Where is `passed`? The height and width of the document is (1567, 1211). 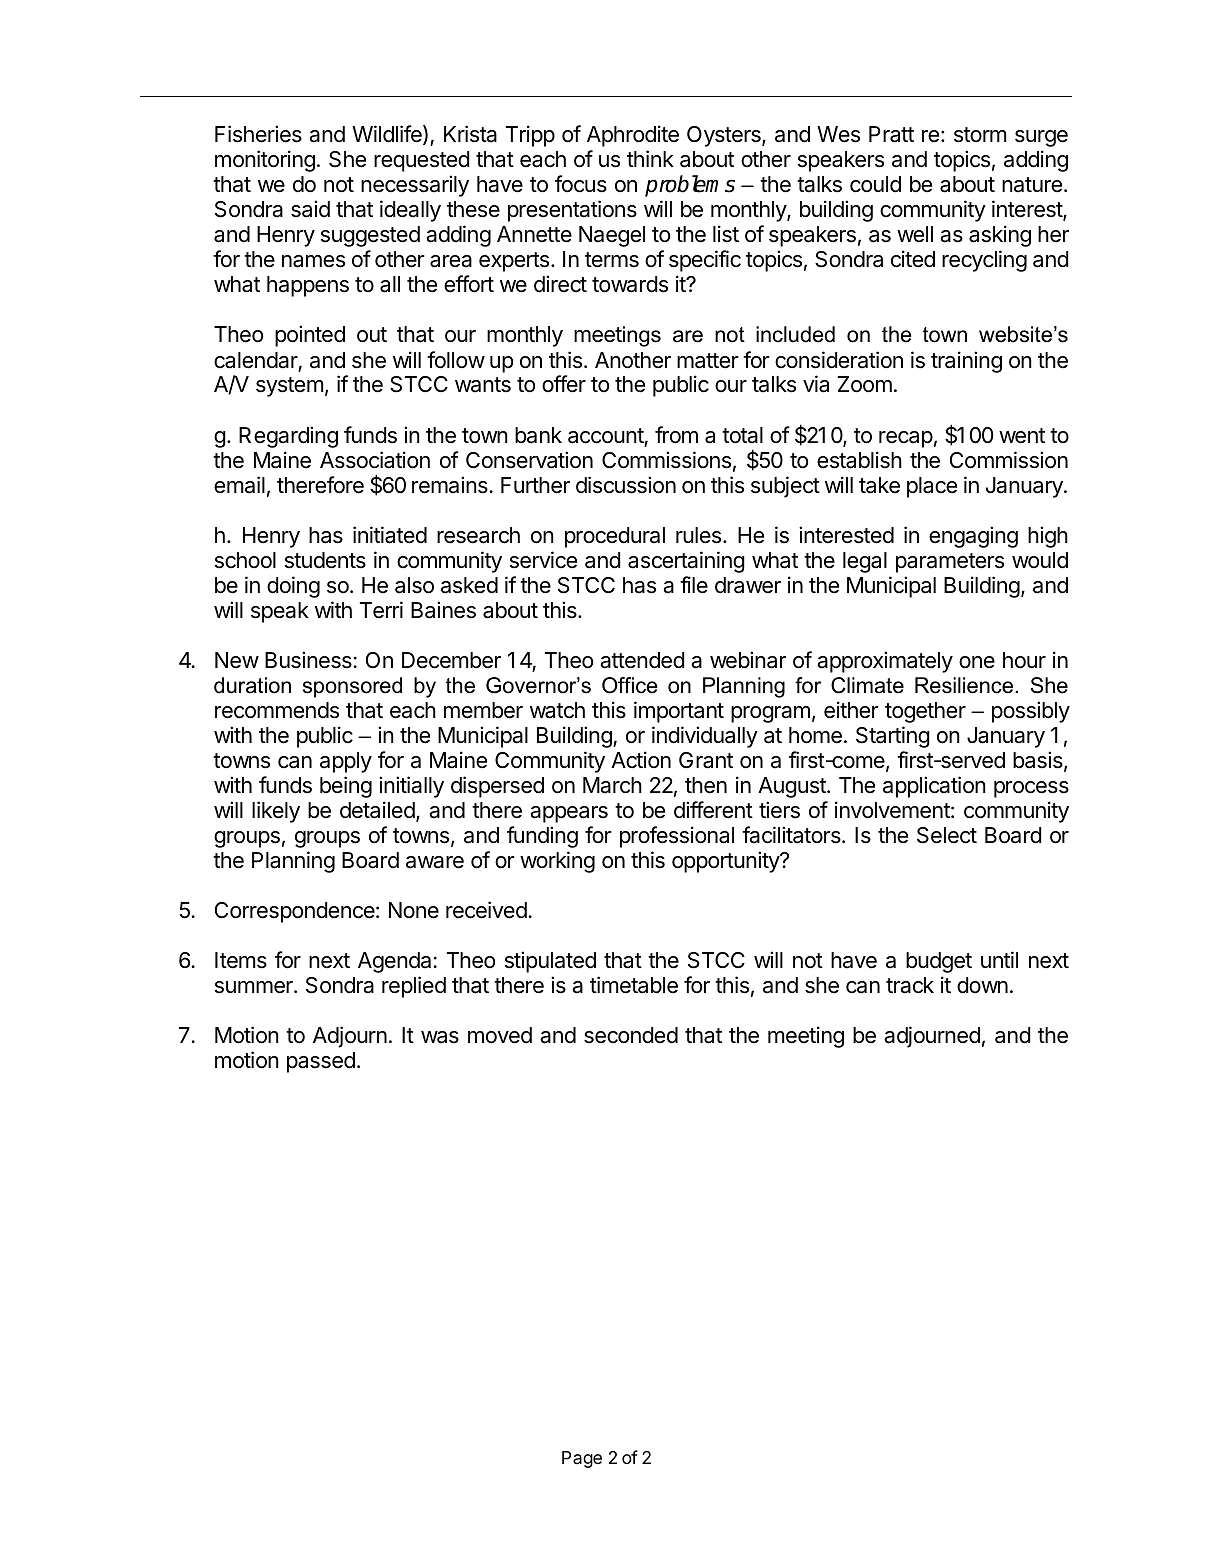
passed is located at coordinates (321, 1062).
